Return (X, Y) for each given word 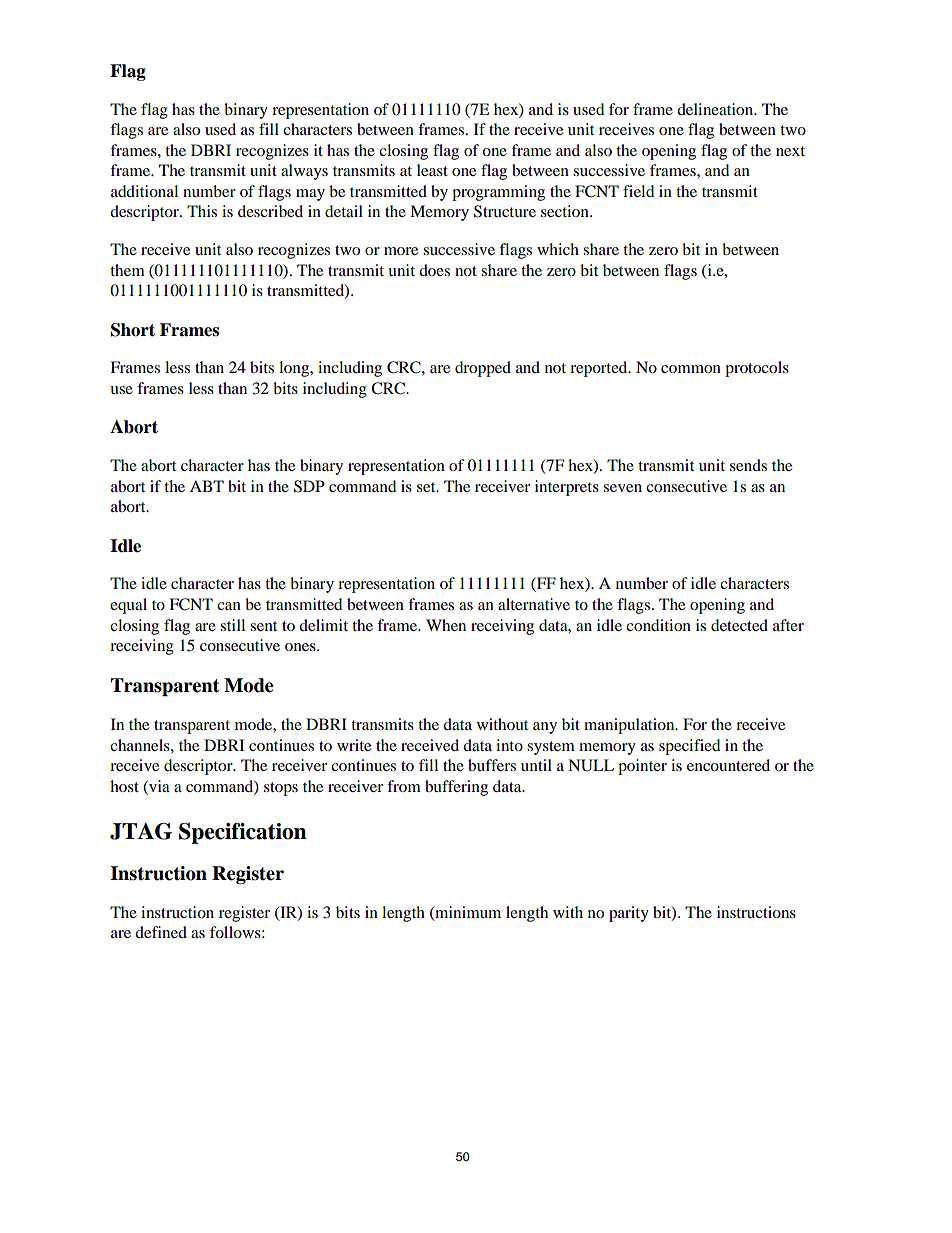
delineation (716, 109)
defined (161, 932)
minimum (467, 913)
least (432, 170)
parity (629, 914)
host (124, 786)
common (691, 369)
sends (748, 465)
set (427, 487)
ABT (207, 486)
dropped (483, 369)
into (509, 745)
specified (689, 747)
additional (144, 191)
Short (133, 330)
